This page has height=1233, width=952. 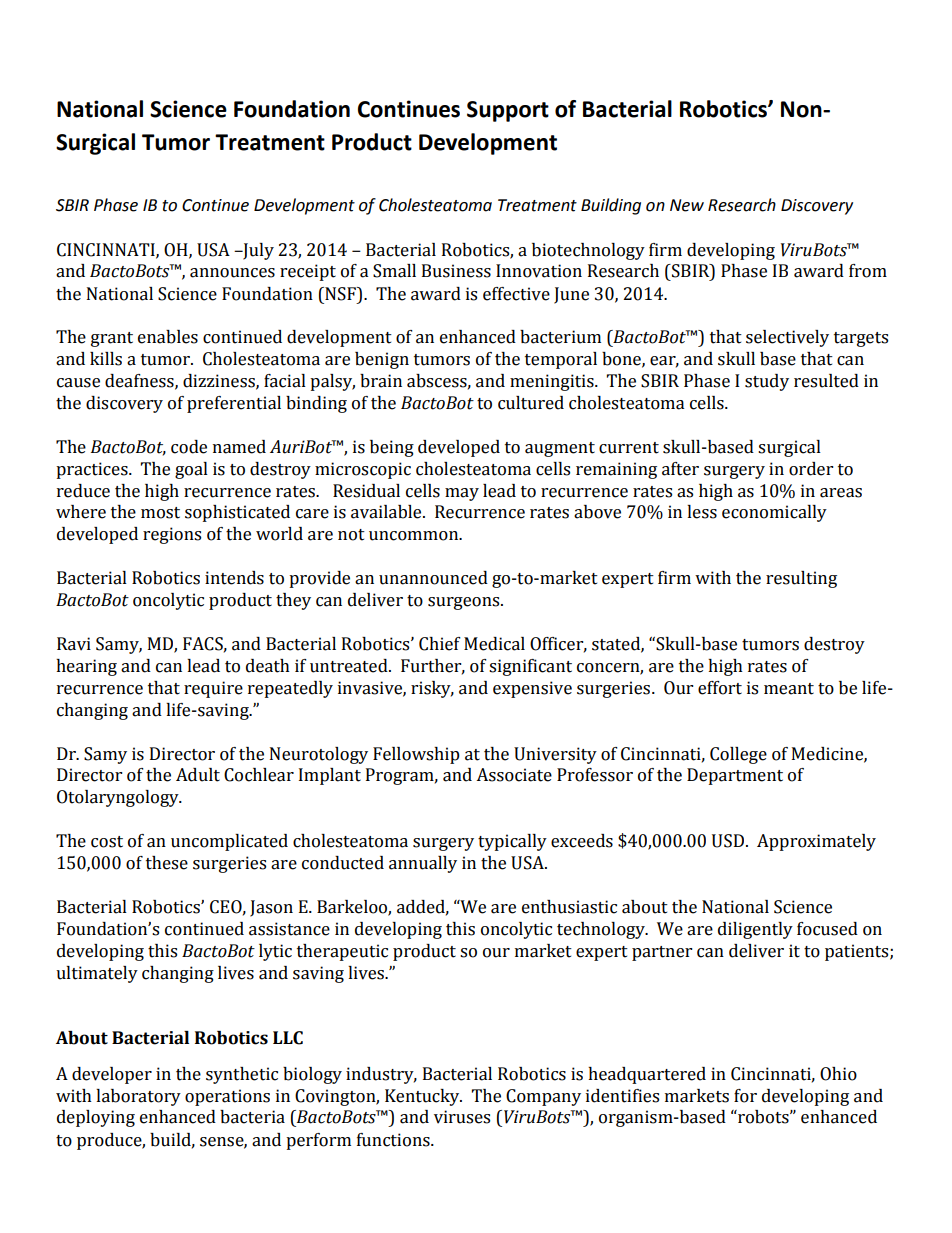 What do you see at coordinates (423, 864) in the page?
I see `annually` at bounding box center [423, 864].
